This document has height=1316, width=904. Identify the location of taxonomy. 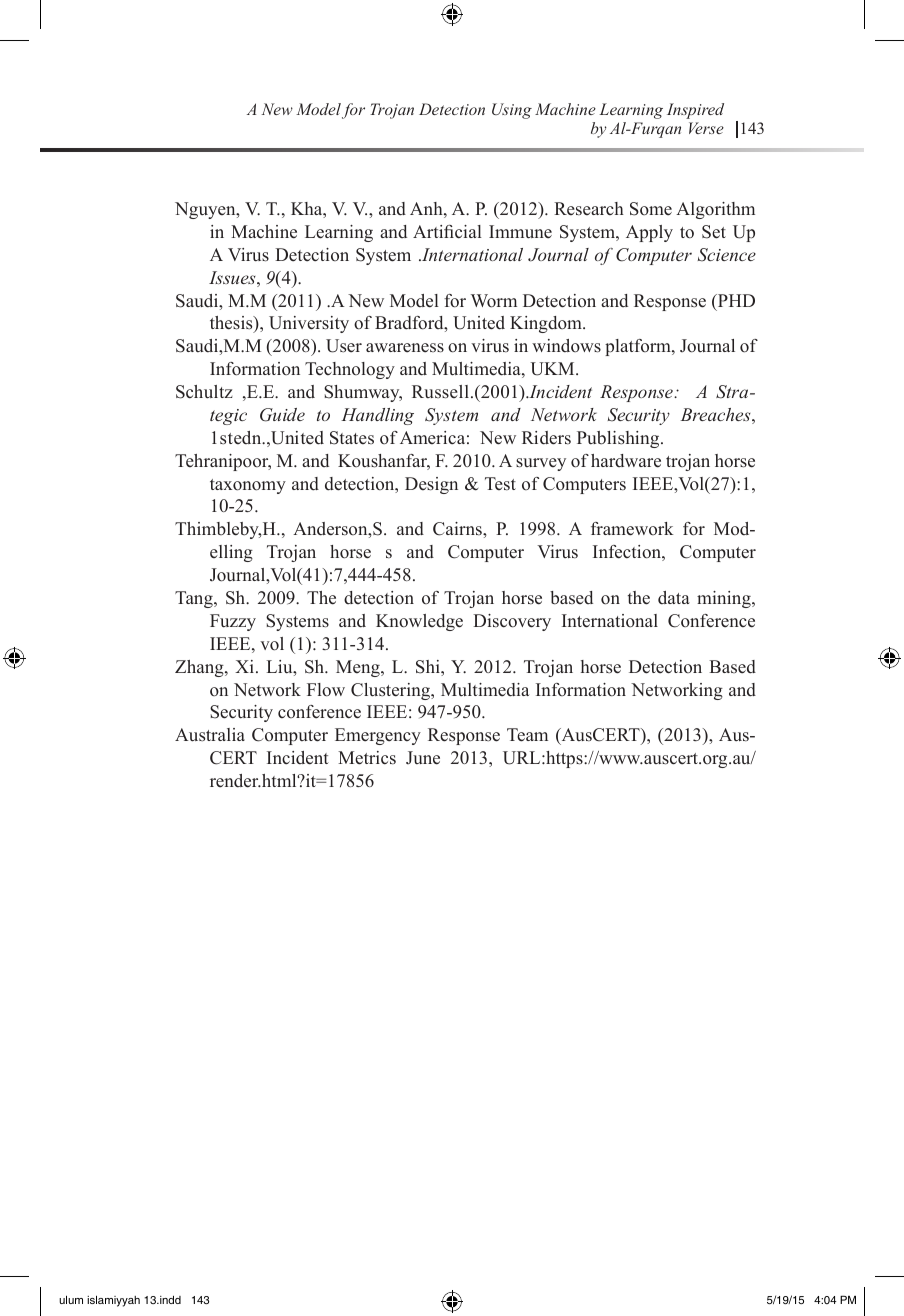
(248, 486).
